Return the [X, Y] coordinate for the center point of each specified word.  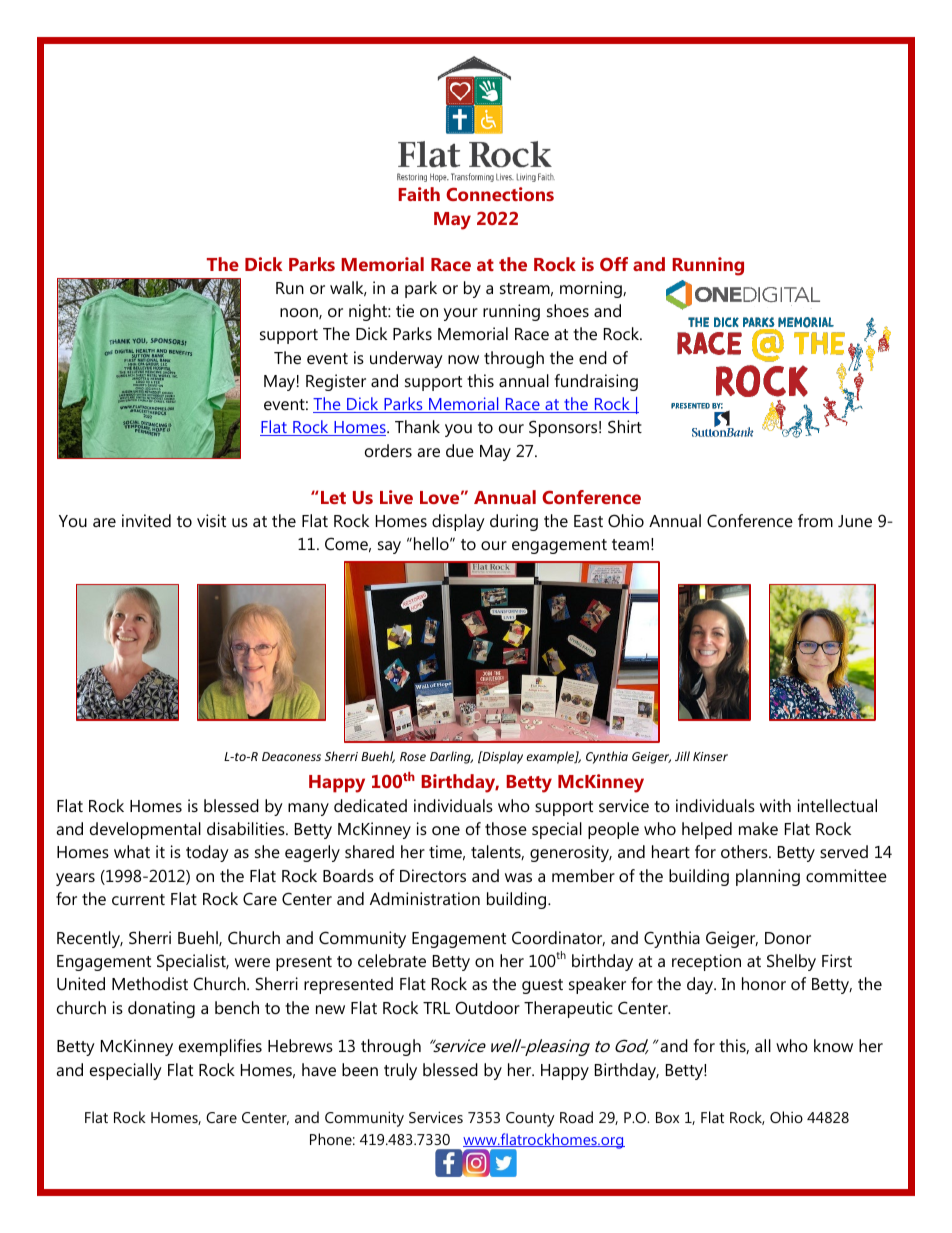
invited [146, 520]
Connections [500, 194]
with [775, 805]
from [815, 520]
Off [614, 264]
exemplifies [220, 1047]
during [514, 522]
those [506, 828]
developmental [145, 830]
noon [300, 313]
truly [400, 1071]
